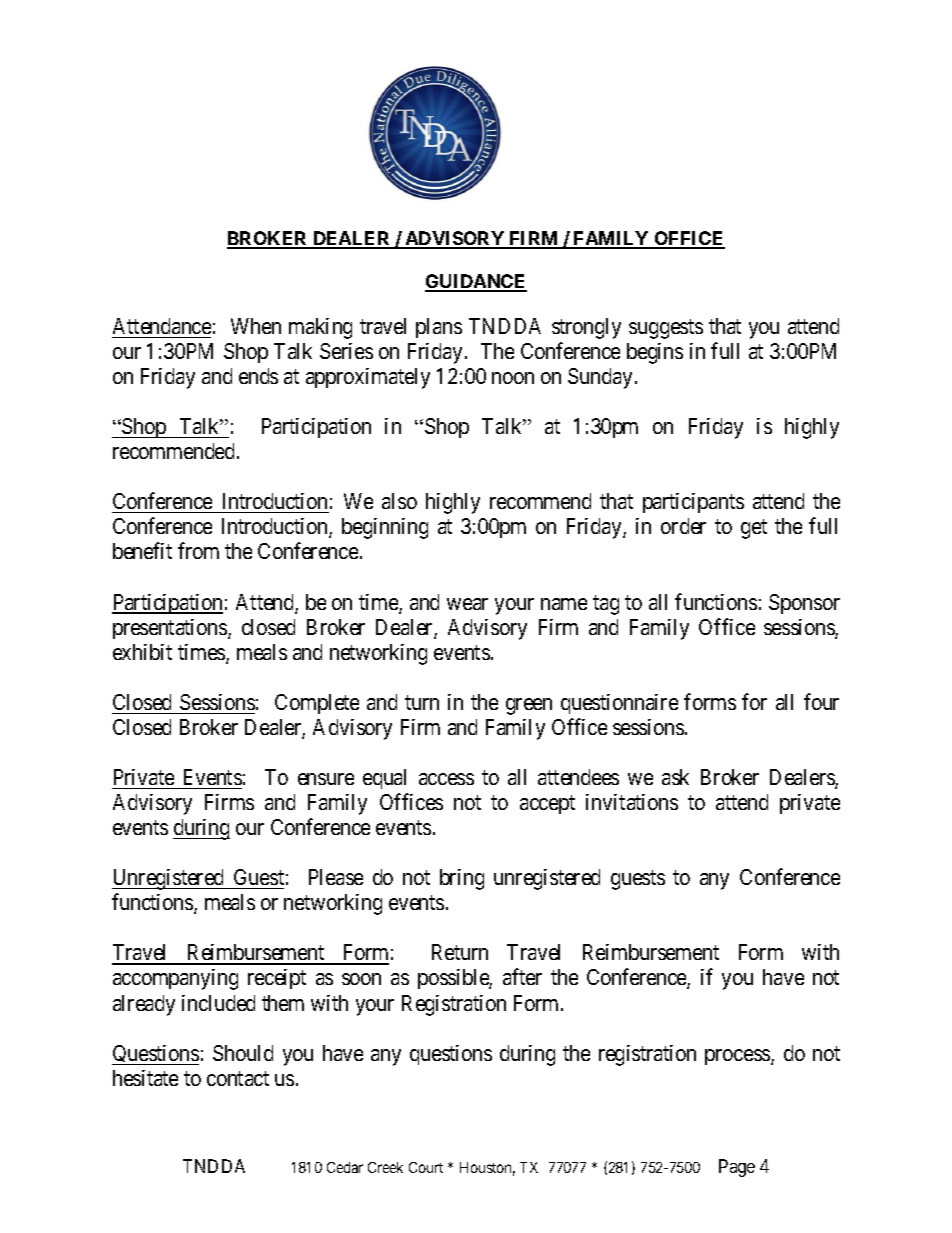 The height and width of the screenshot is (1233, 952). Describe the element at coordinates (317, 704) in the screenshot. I see `Complete` at that location.
